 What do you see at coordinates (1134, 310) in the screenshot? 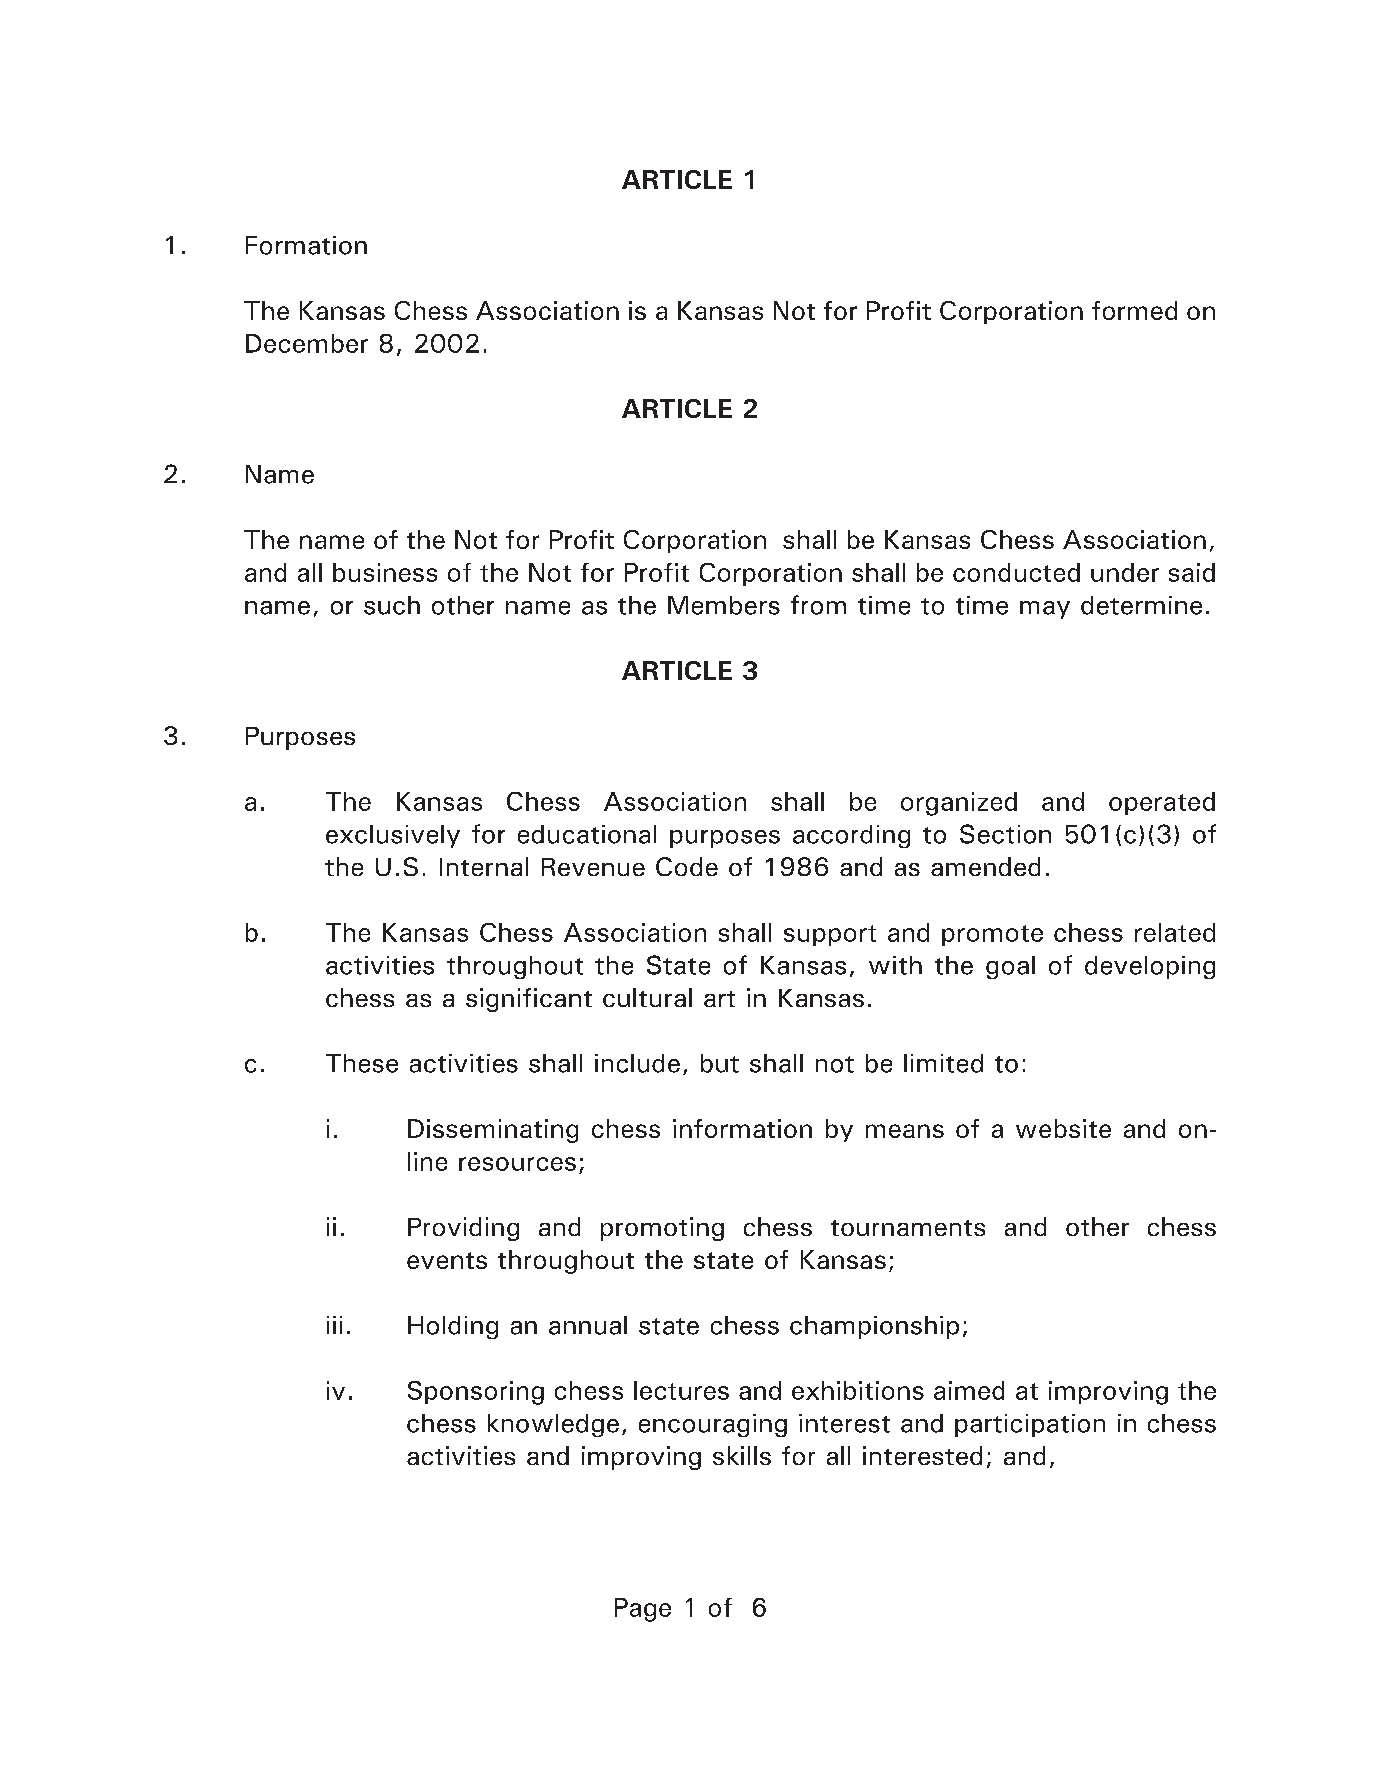
I see `formed` at bounding box center [1134, 310].
